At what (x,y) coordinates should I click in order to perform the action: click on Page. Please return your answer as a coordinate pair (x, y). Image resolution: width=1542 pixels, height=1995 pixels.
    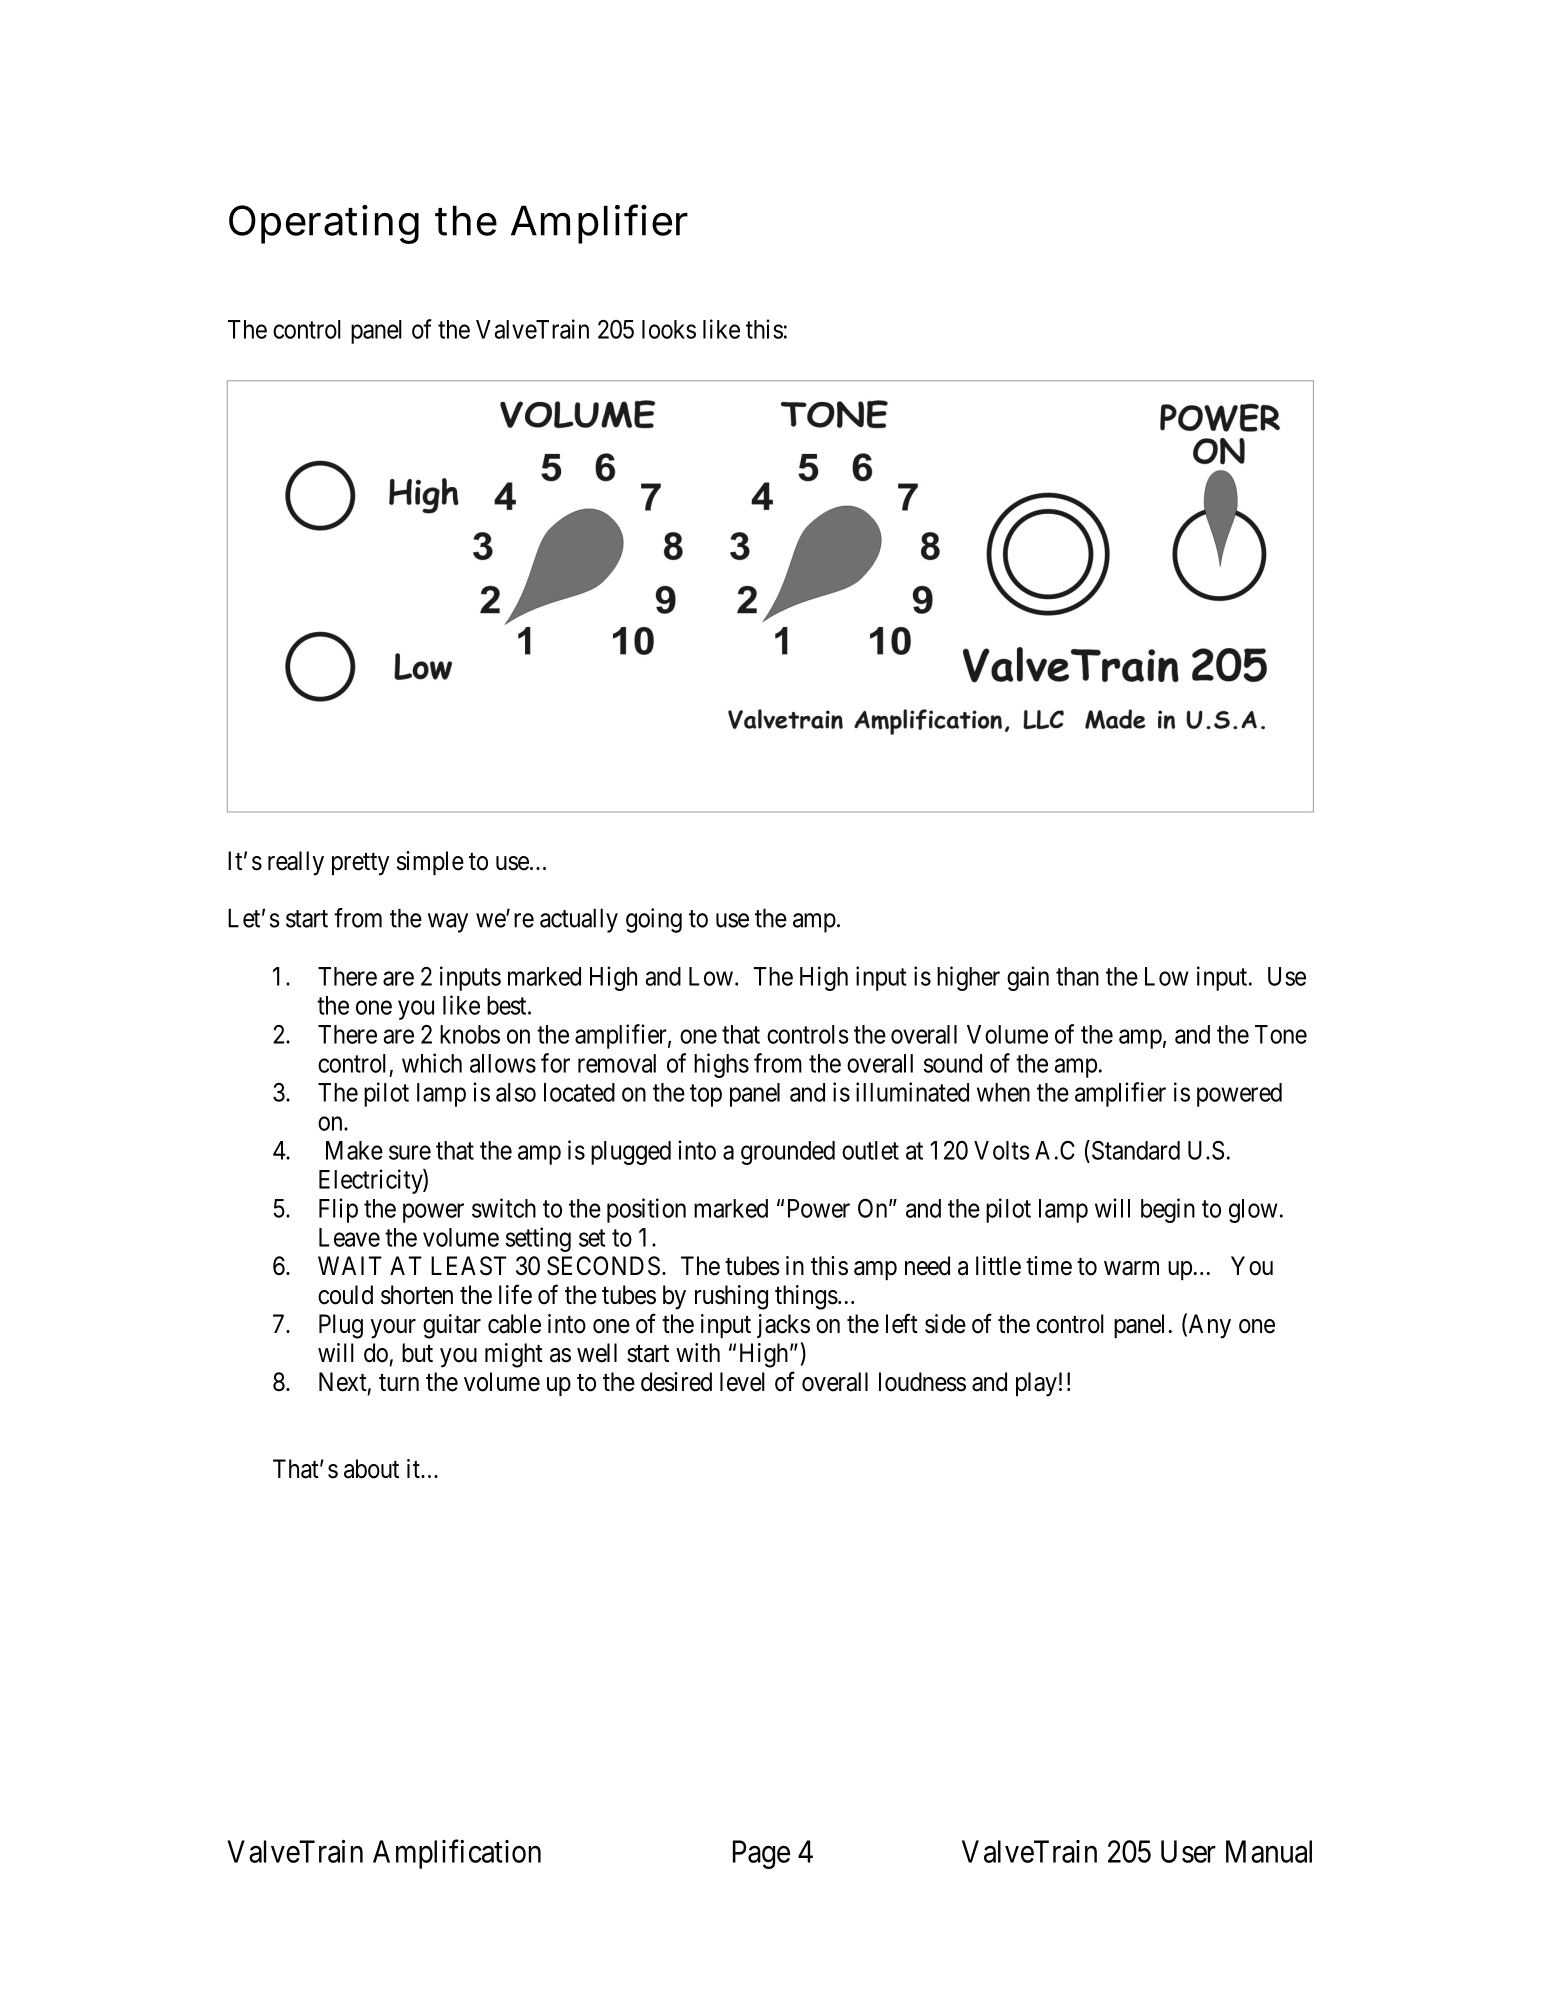
    Looking at the image, I should click on (761, 1854).
